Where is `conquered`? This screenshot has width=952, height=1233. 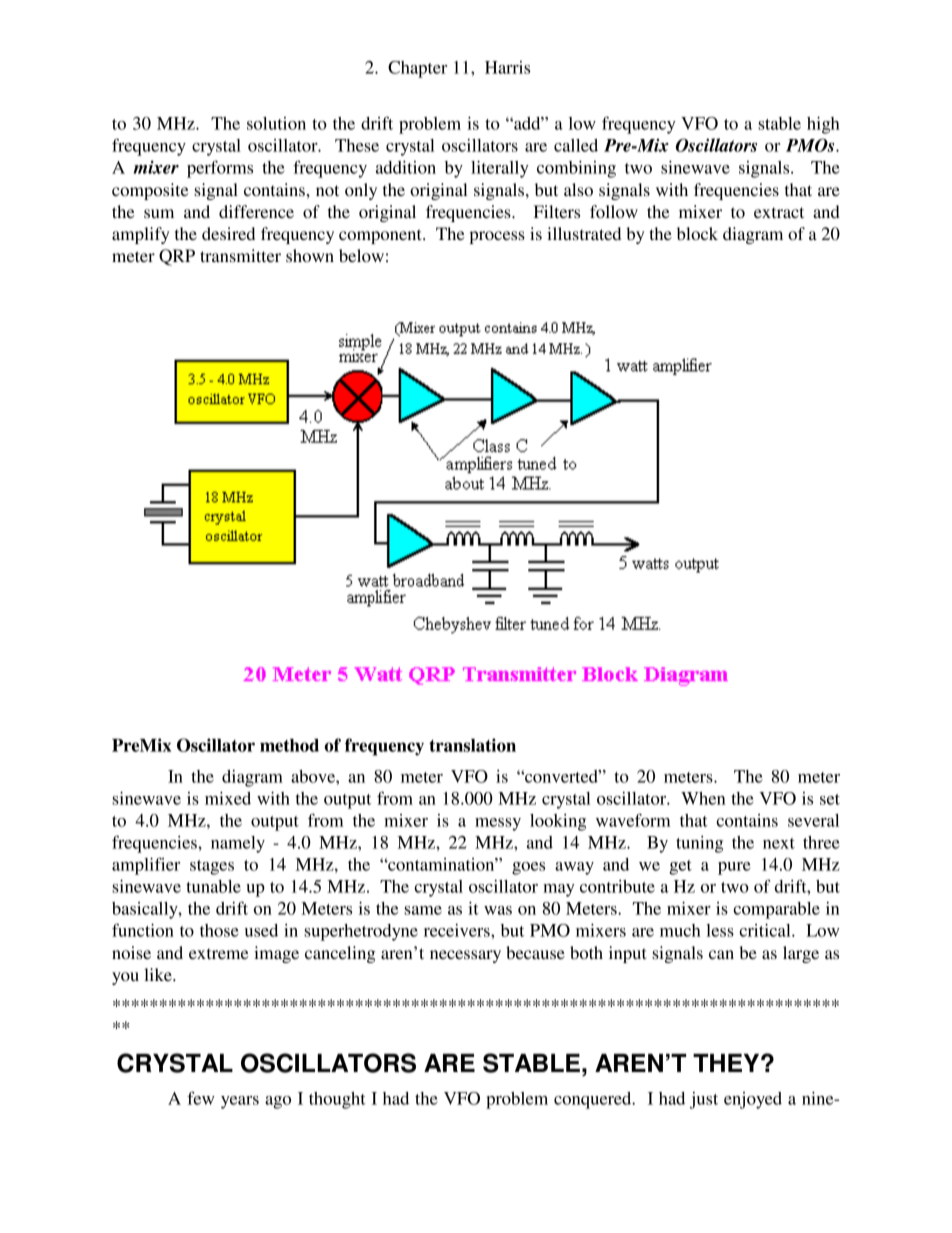 conquered is located at coordinates (594, 1100).
